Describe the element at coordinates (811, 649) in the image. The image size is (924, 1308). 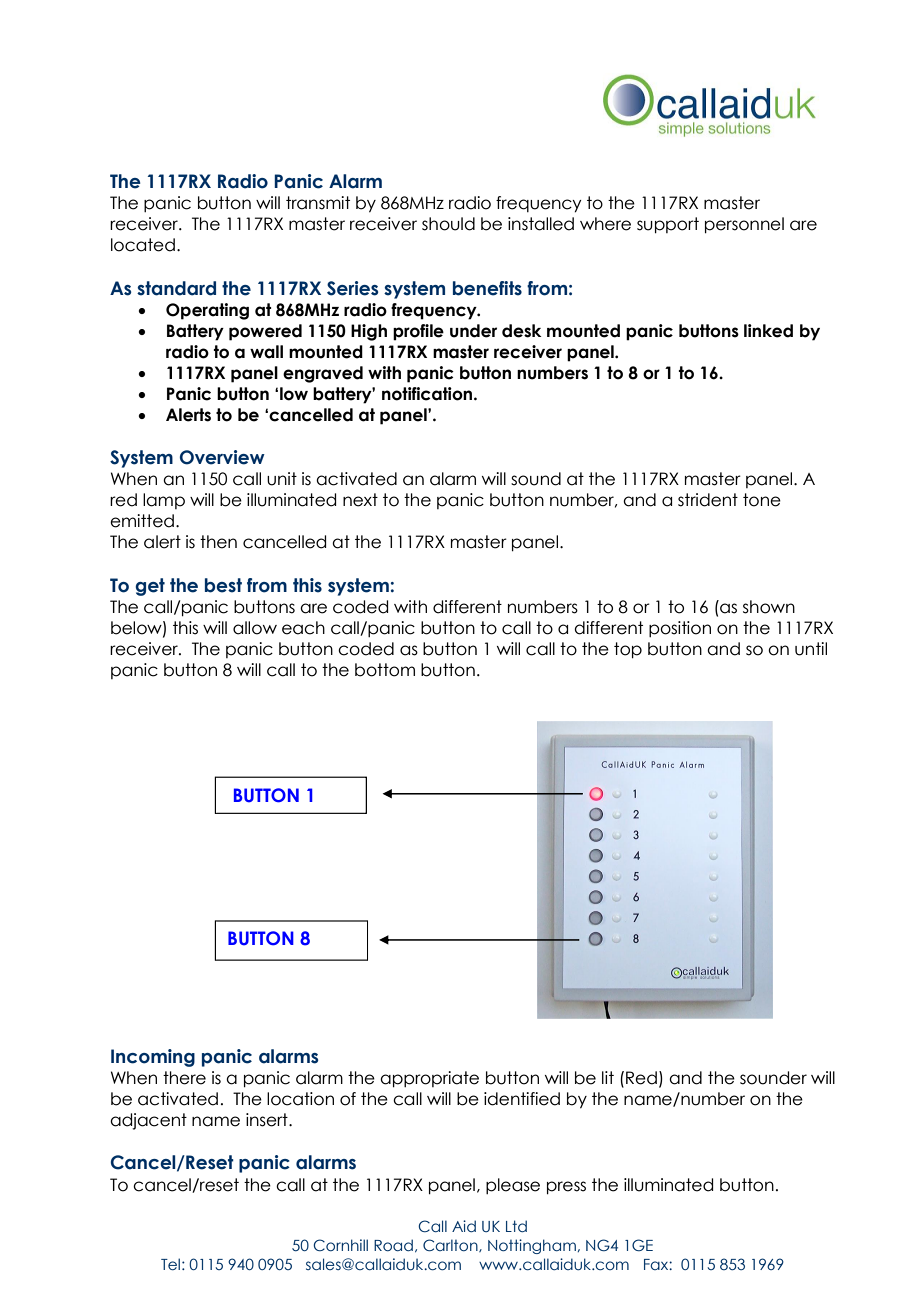
I see `until` at that location.
